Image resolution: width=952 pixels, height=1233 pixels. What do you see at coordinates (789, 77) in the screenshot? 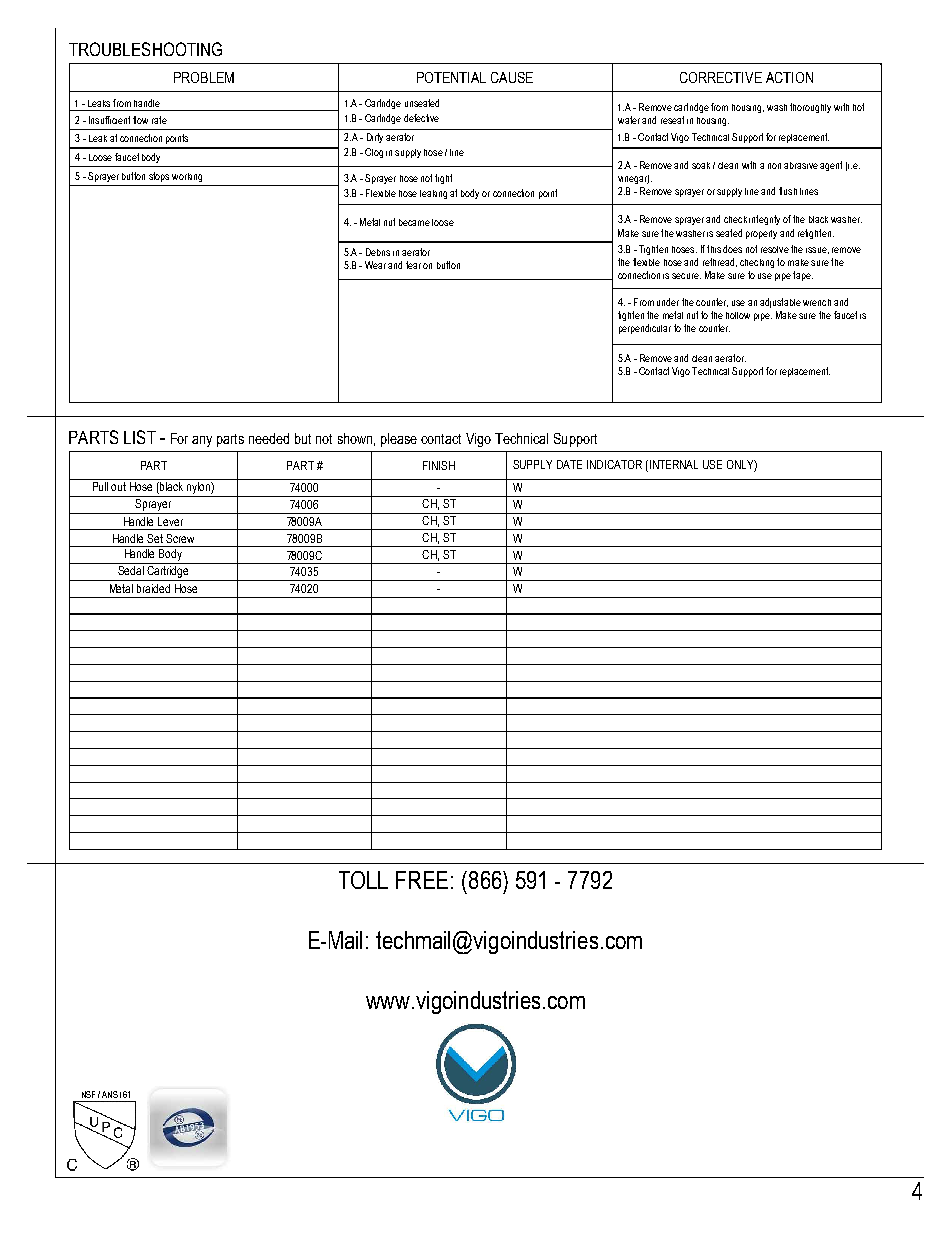
I see `ACTION` at bounding box center [789, 77].
